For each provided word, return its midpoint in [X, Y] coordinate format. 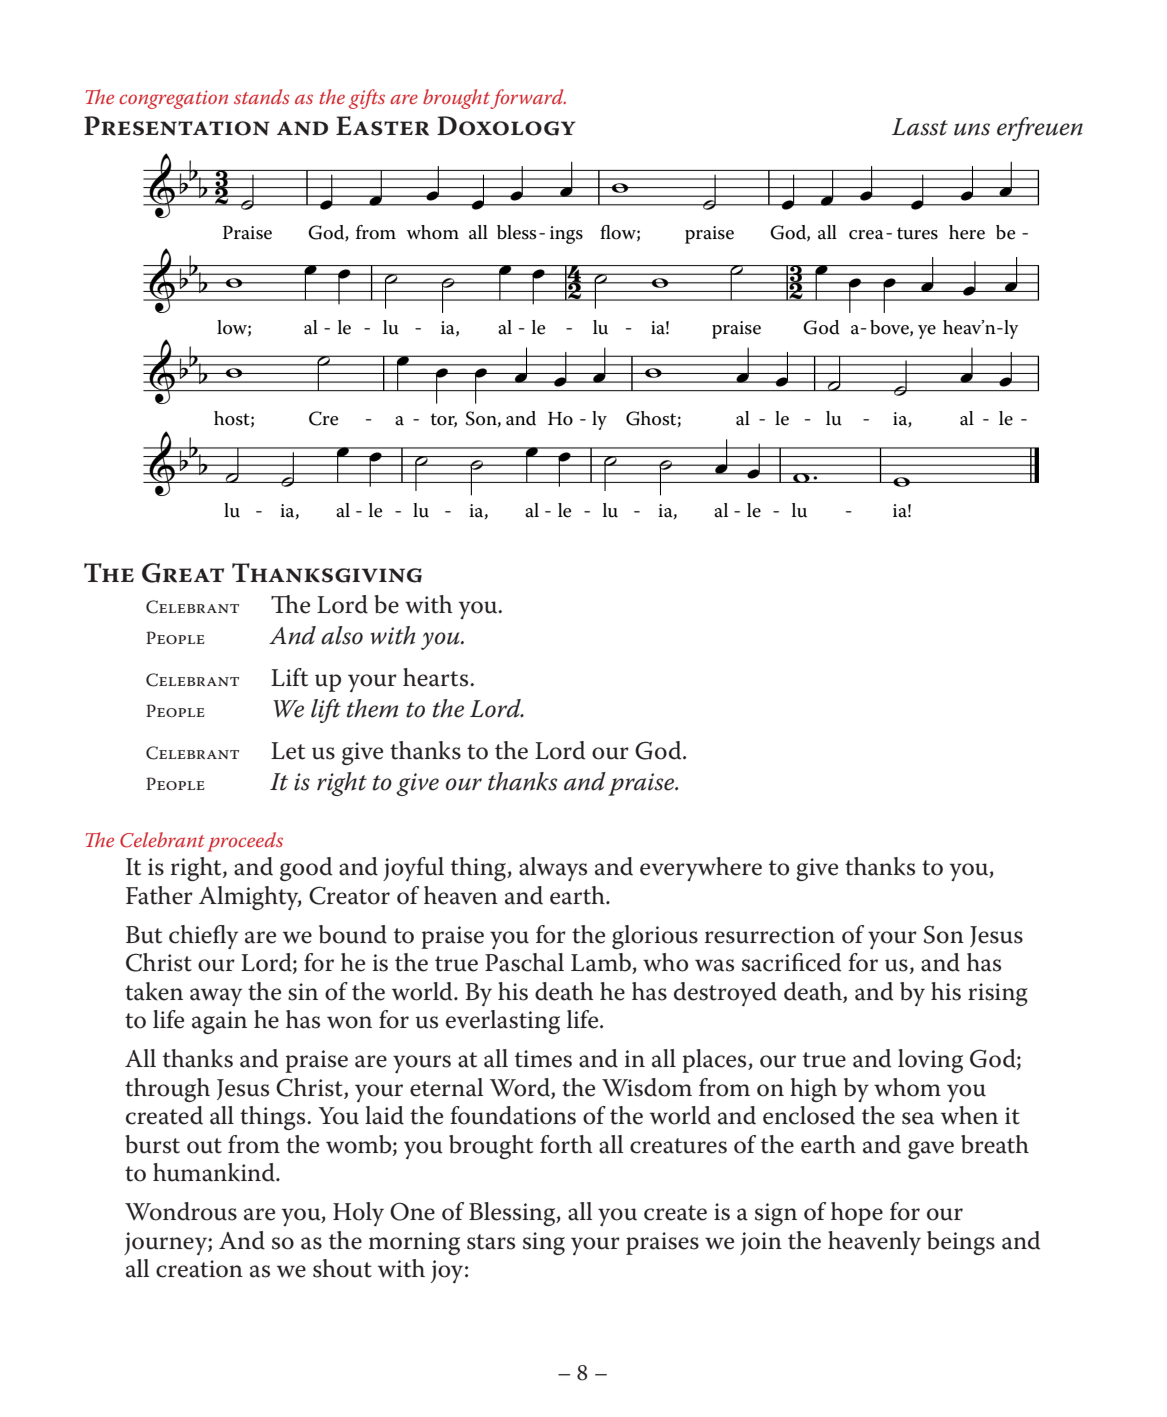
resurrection [770, 935]
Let [288, 751]
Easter [382, 126]
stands [262, 96]
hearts [437, 677]
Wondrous [181, 1211]
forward [527, 99]
